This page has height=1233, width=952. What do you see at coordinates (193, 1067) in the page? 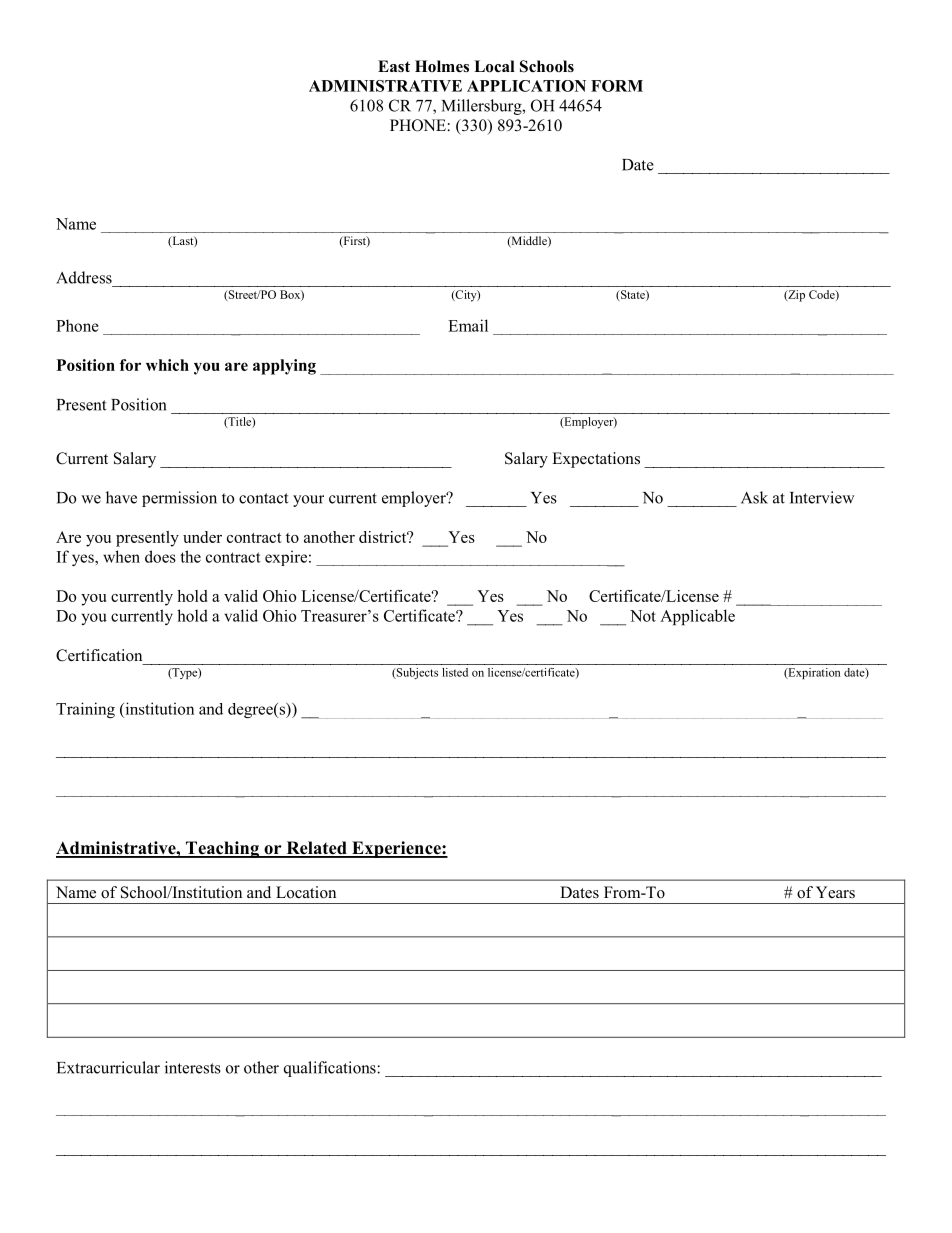
I see `interests` at bounding box center [193, 1067].
